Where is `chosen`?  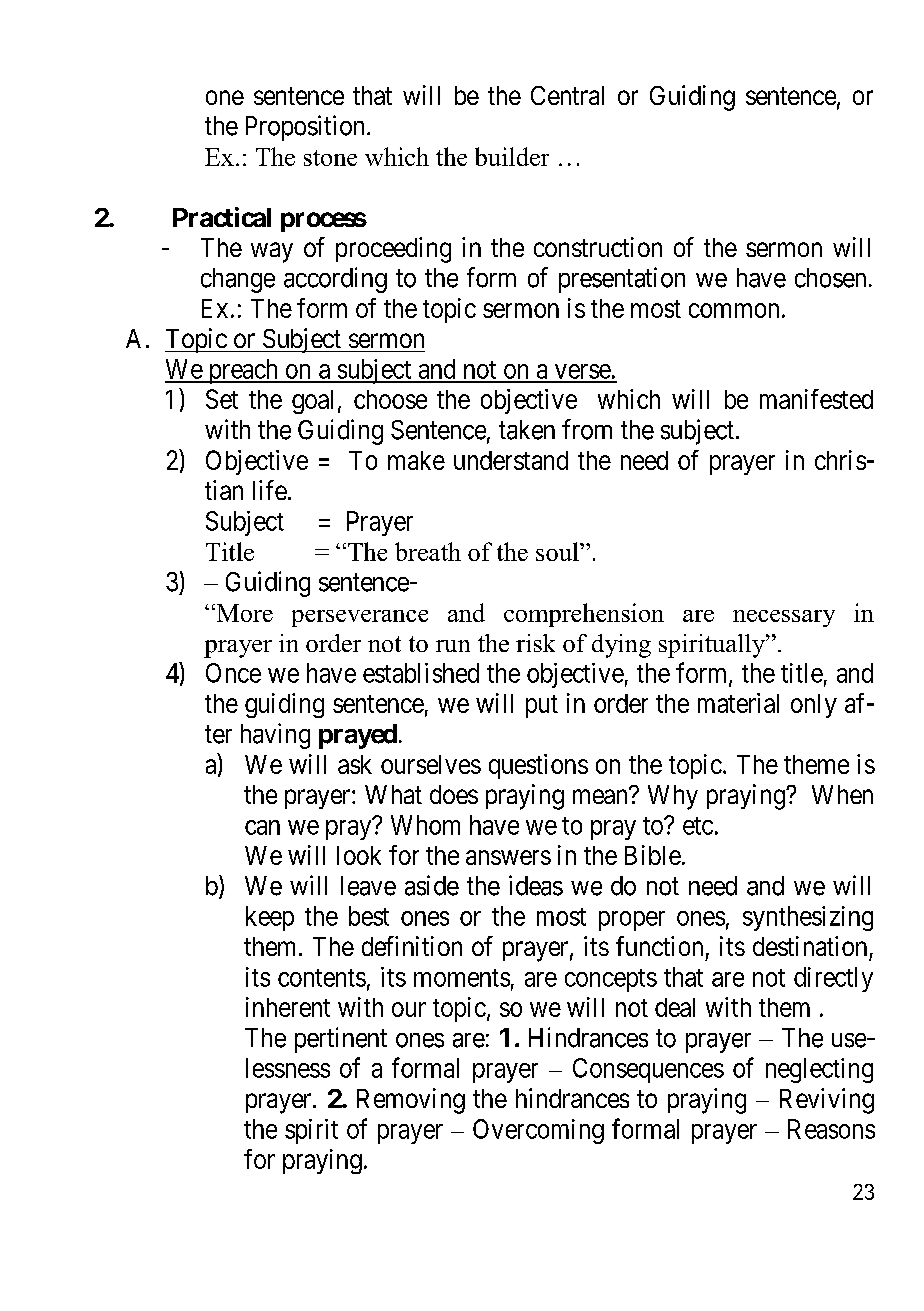 chosen is located at coordinates (830, 278).
